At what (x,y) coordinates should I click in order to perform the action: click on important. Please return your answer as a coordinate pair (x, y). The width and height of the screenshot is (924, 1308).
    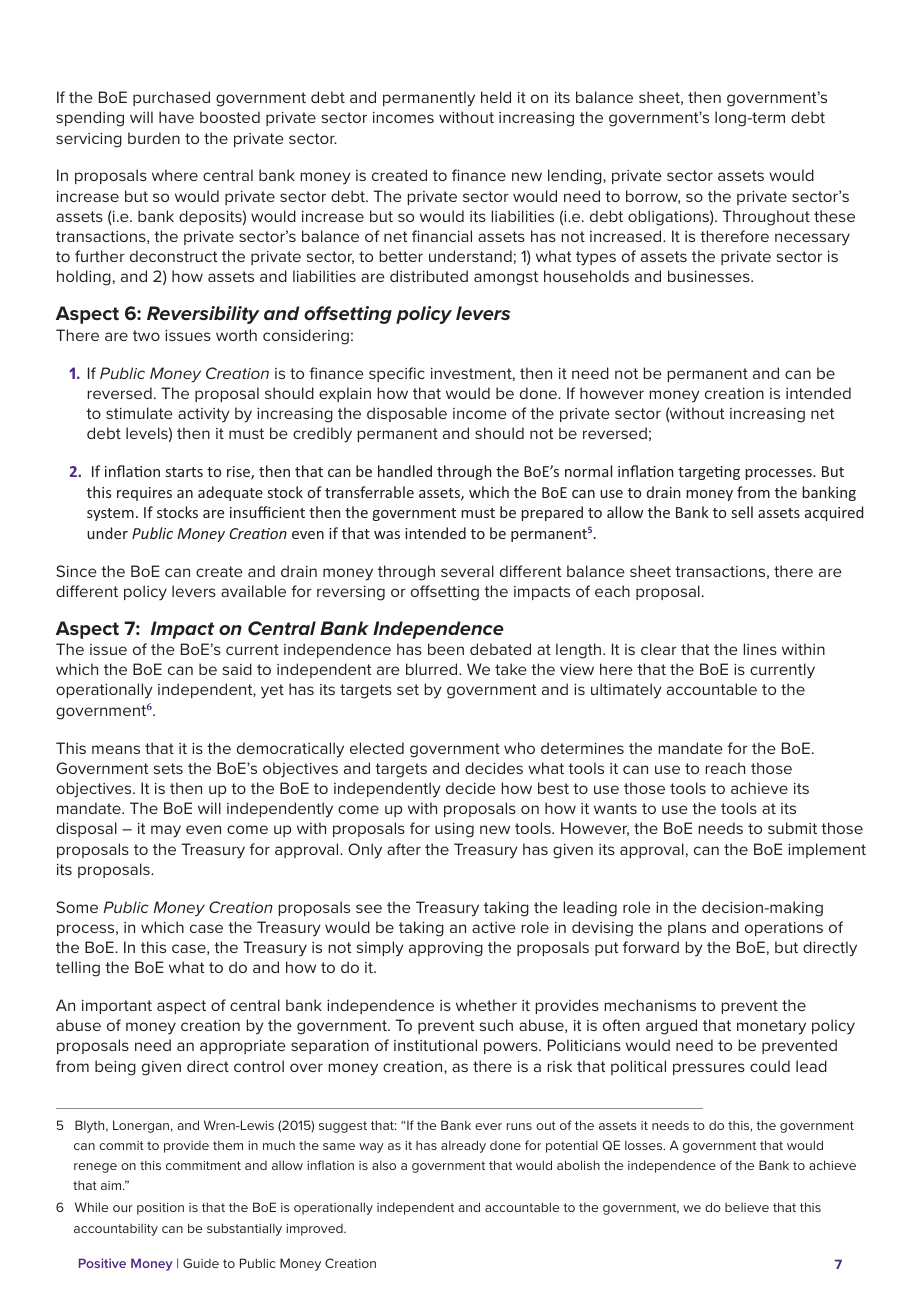
    Looking at the image, I should click on (117, 1007).
